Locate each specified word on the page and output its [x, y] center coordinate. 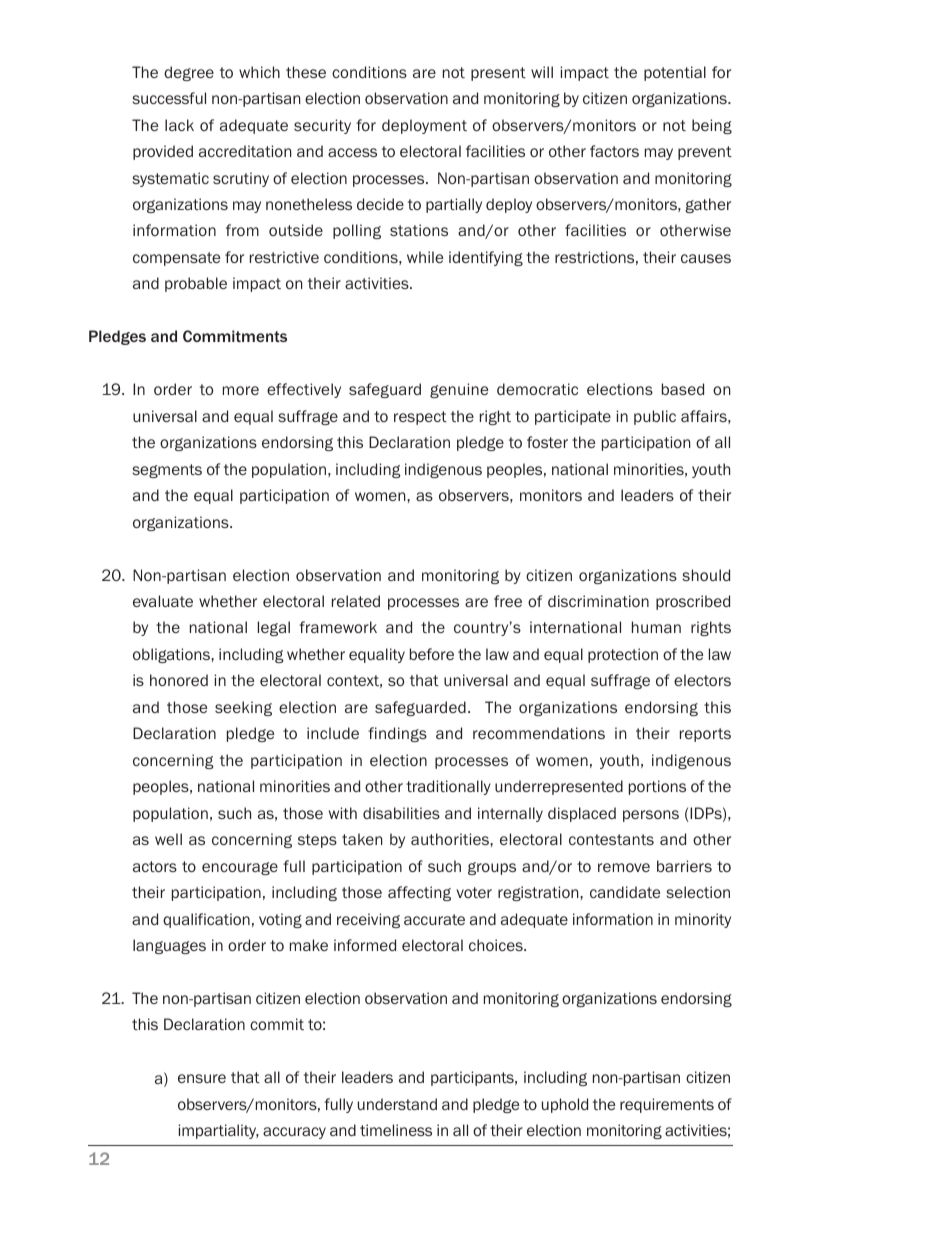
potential [675, 73]
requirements [667, 1105]
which [259, 72]
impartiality [218, 1131]
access [352, 152]
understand [397, 1104]
